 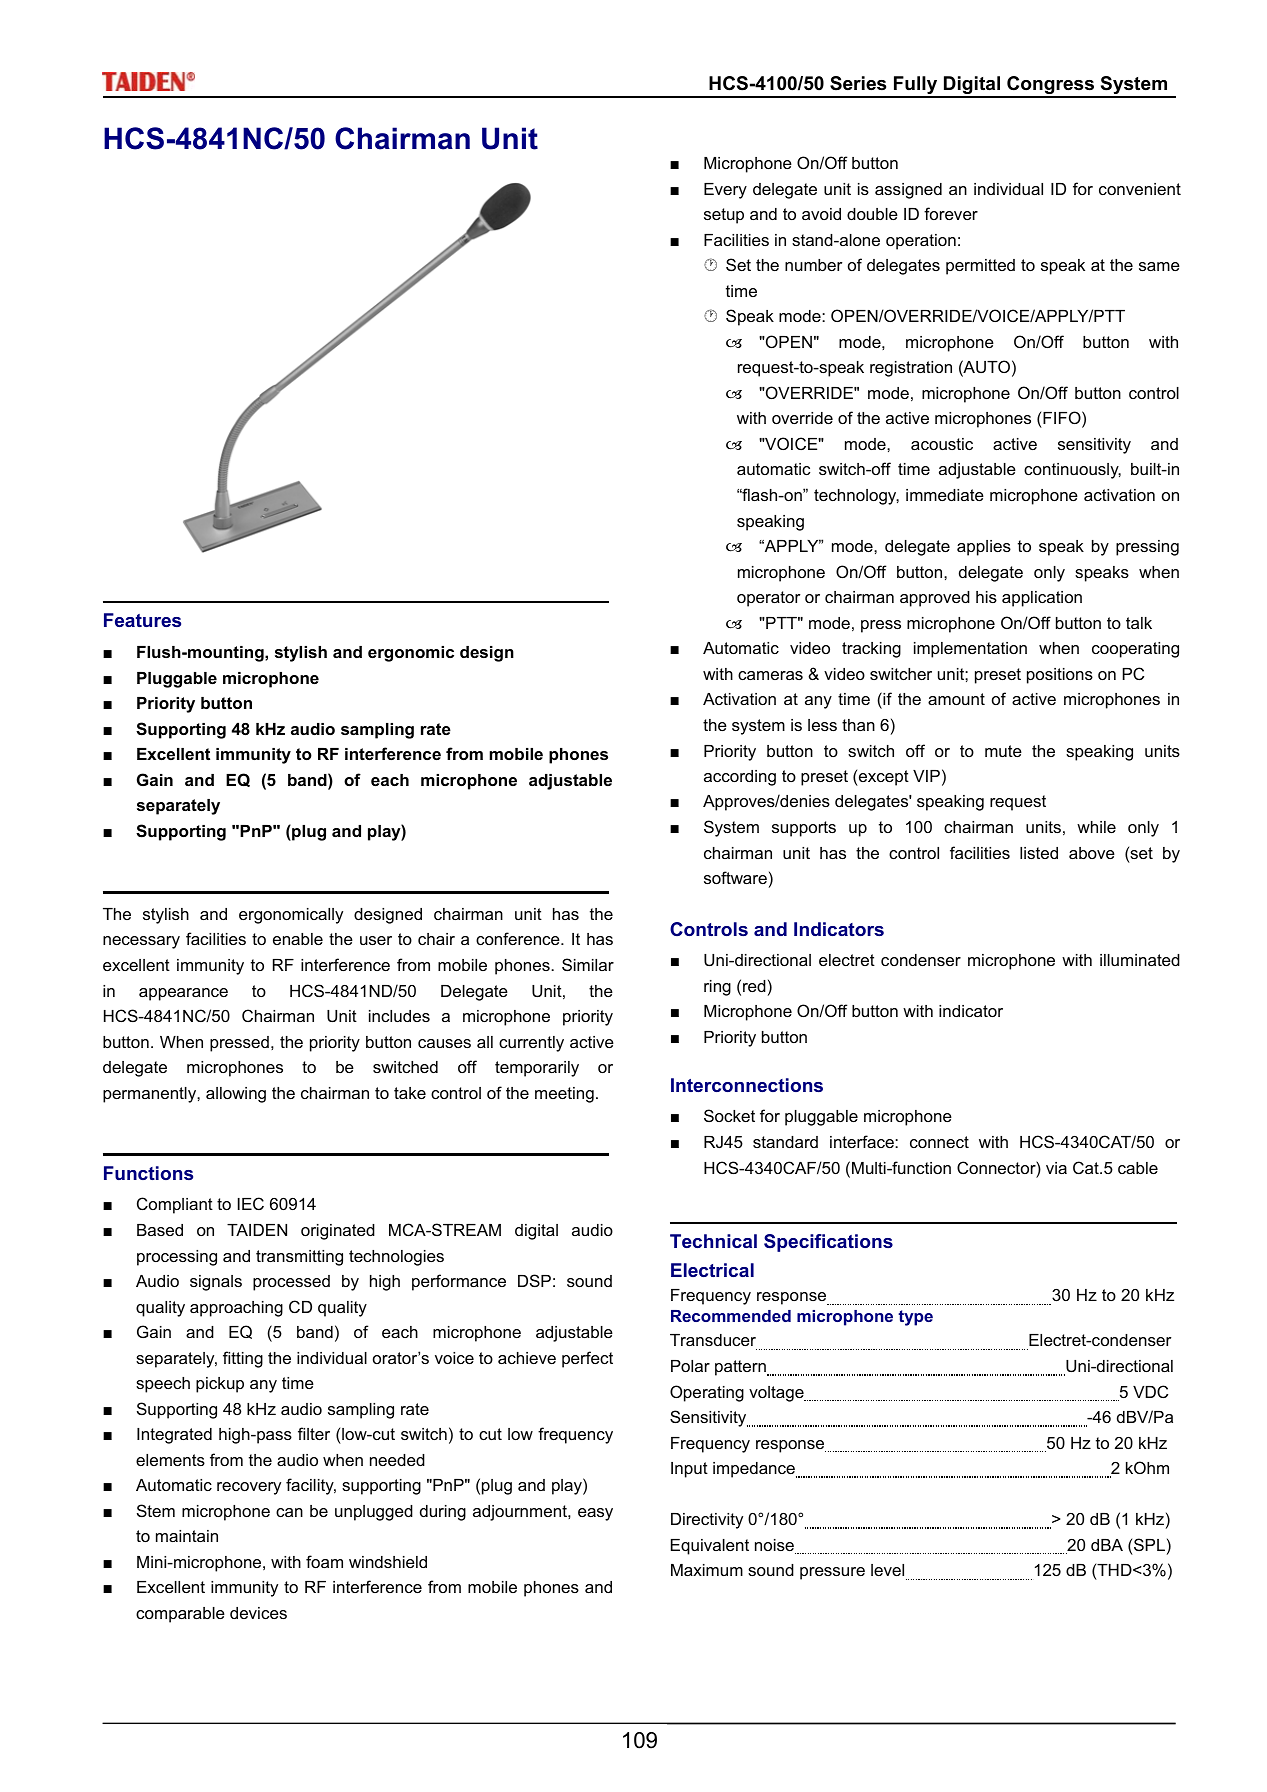 I want to click on Congress, so click(x=1050, y=86).
